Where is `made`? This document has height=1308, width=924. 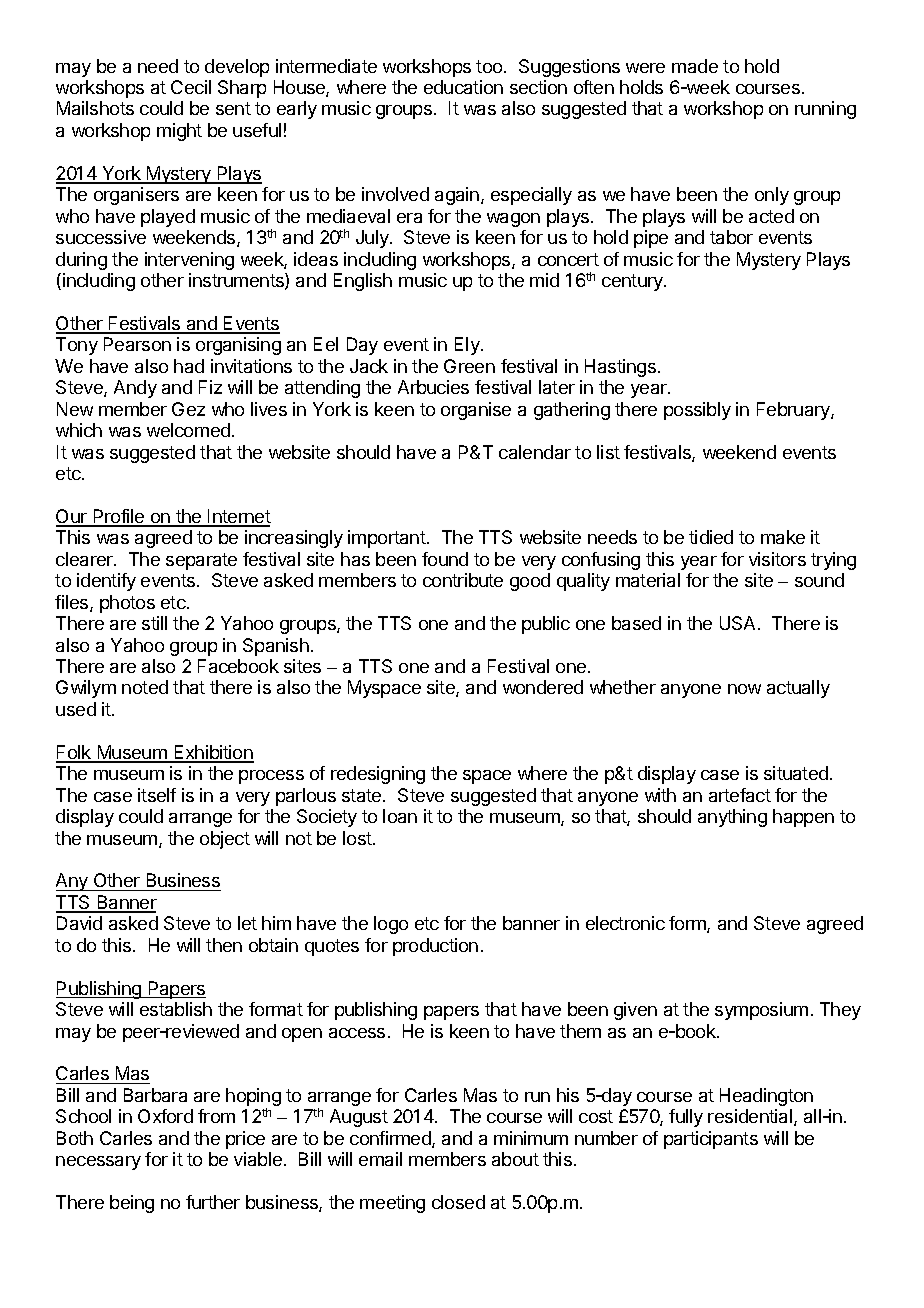
made is located at coordinates (695, 66).
